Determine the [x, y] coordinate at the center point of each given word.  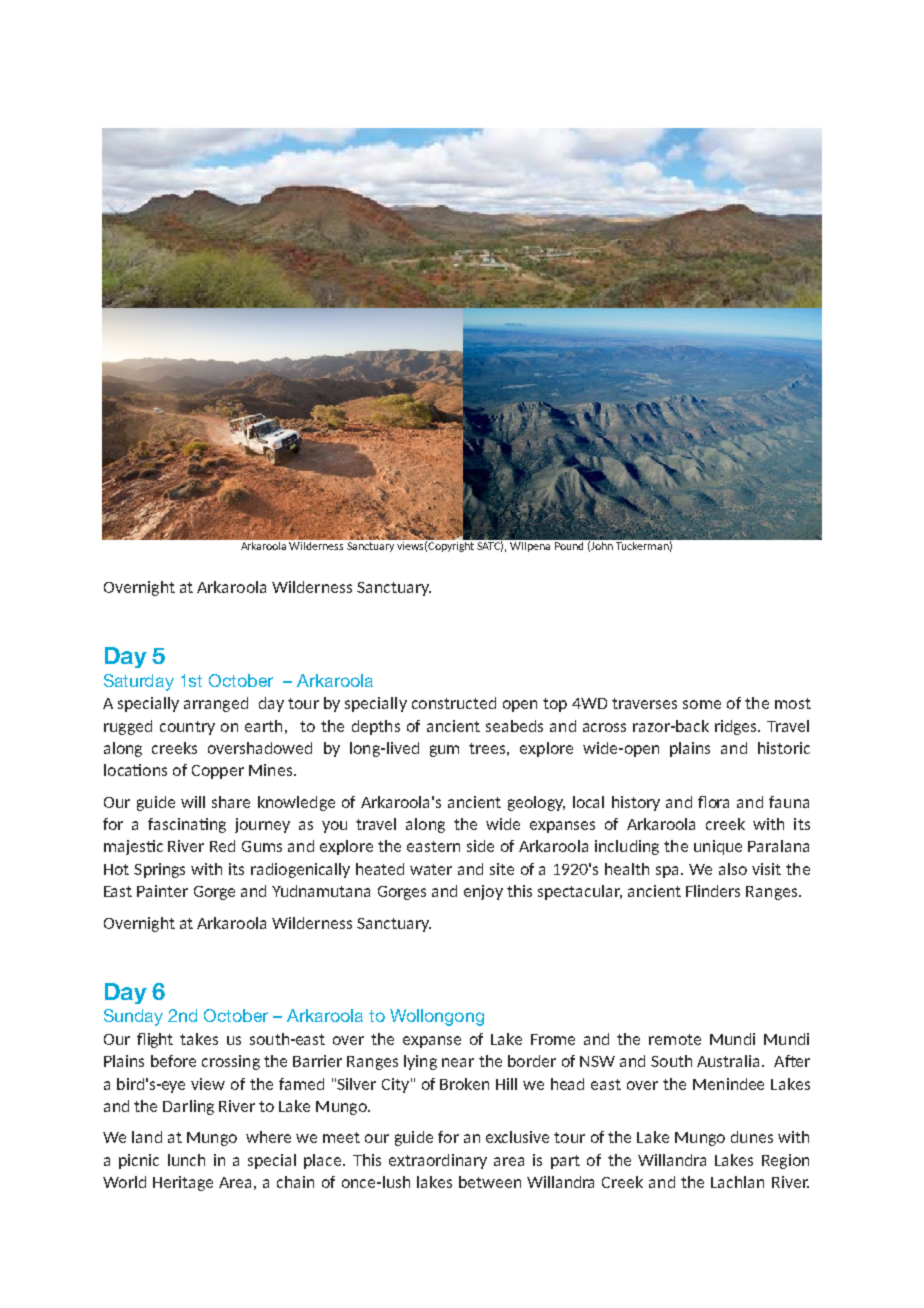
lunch [186, 1160]
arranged [216, 704]
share [231, 802]
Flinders [713, 891]
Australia [730, 1061]
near [458, 1062]
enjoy [483, 892]
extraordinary [438, 1161]
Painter [162, 891]
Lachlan [737, 1182]
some [702, 704]
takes [199, 1039]
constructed [454, 703]
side [480, 846]
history [636, 803]
